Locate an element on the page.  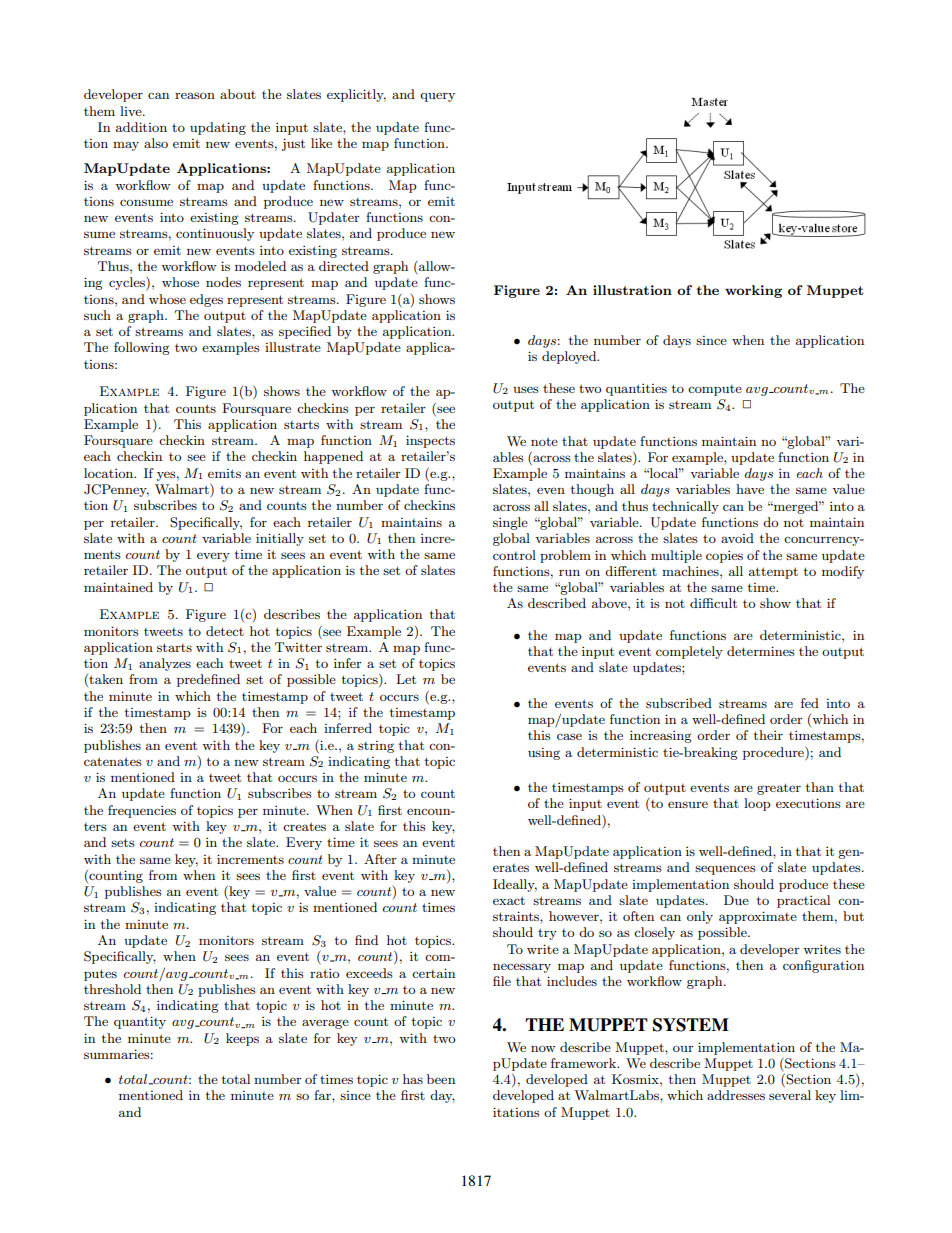
keeps is located at coordinates (242, 1039).
